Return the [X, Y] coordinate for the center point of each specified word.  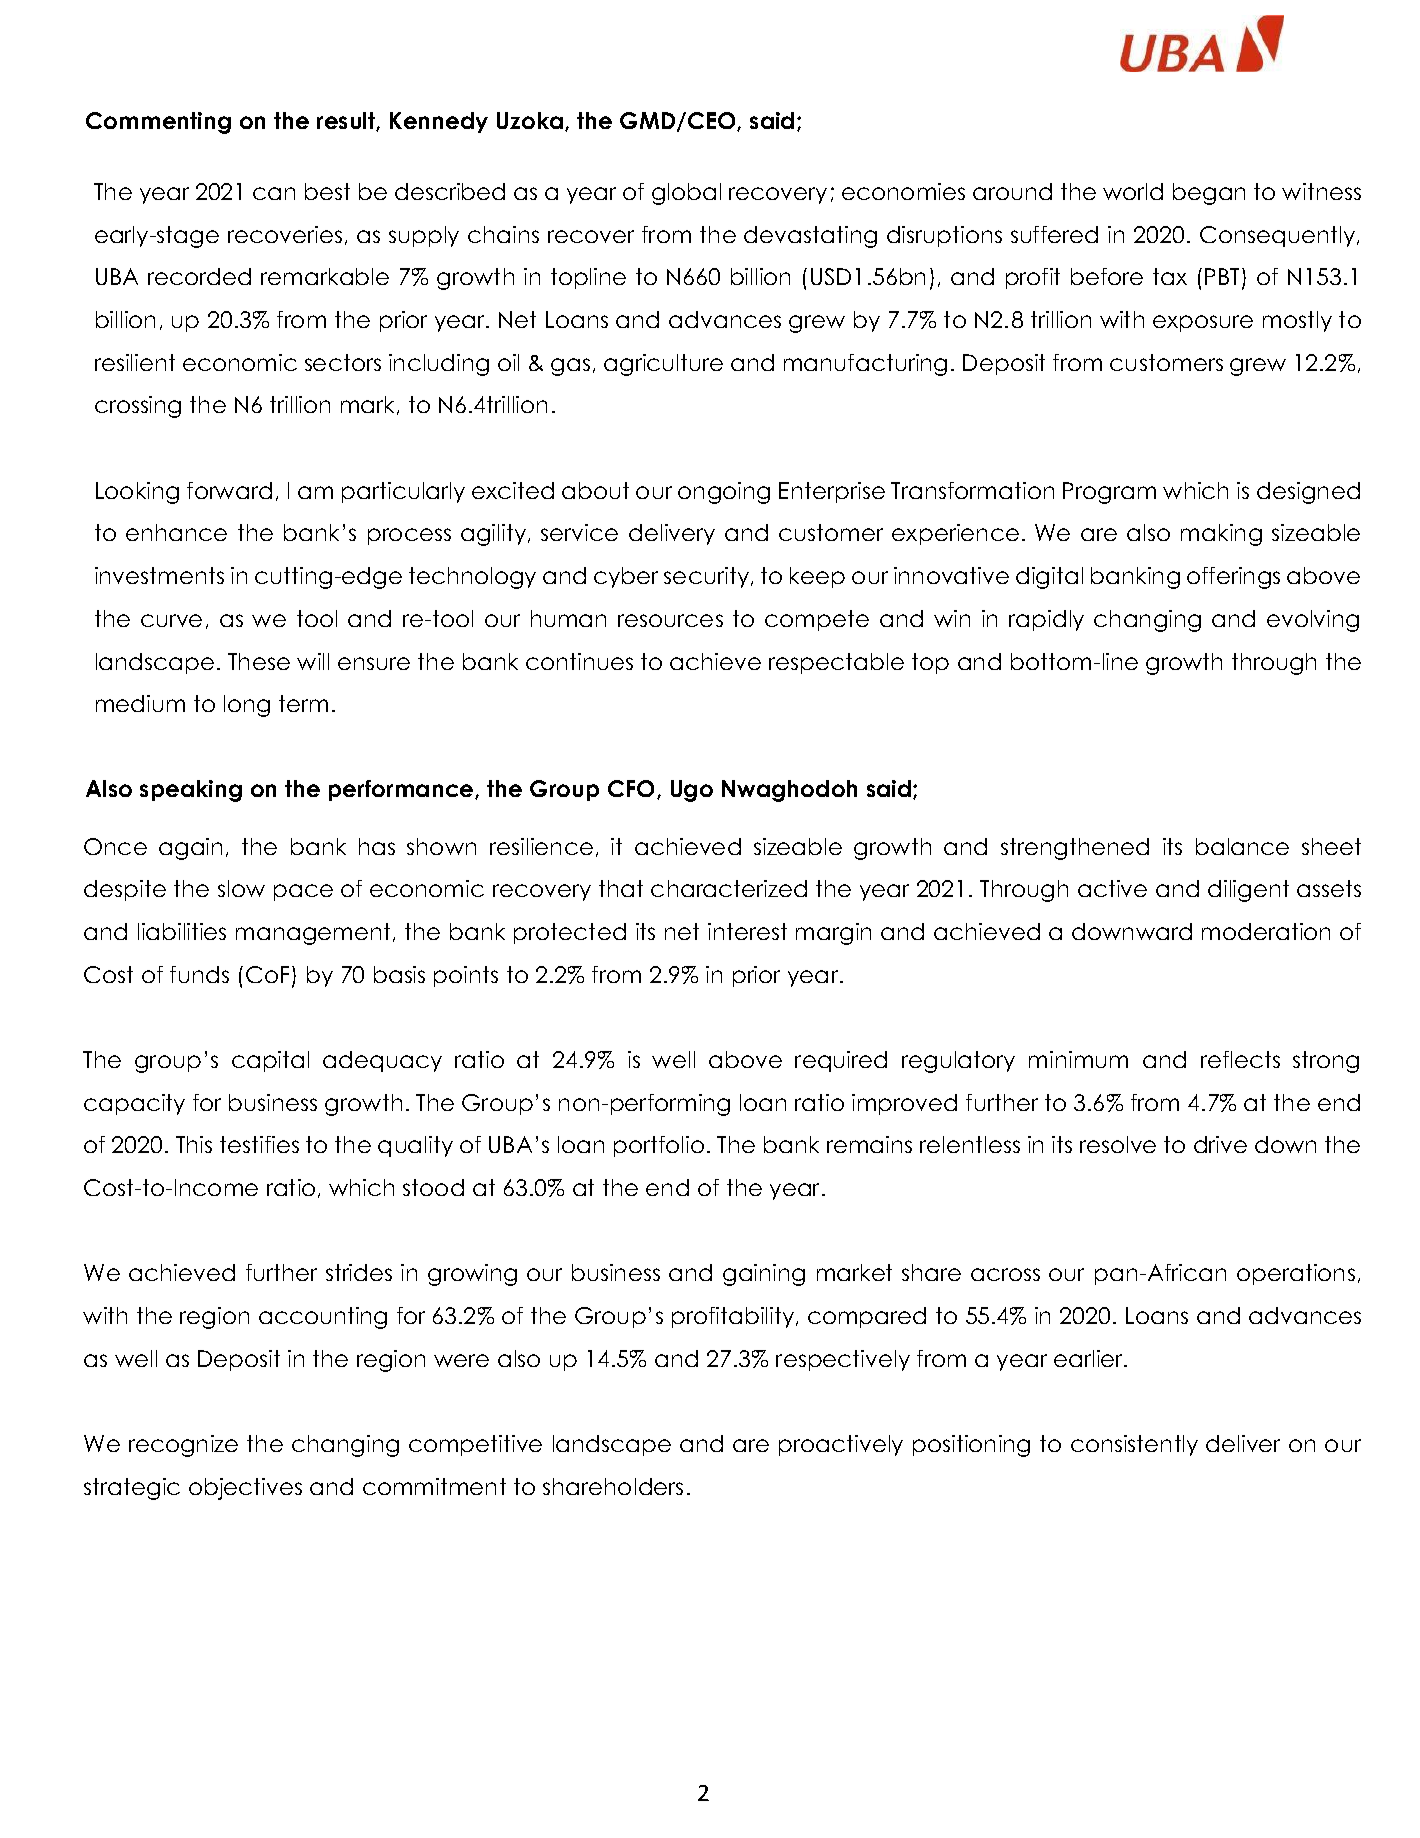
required [841, 1061]
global [686, 194]
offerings [1233, 578]
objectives [245, 1489]
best [327, 191]
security [708, 577]
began [1209, 194]
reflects [1240, 1059]
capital [270, 1061]
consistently [1134, 1445]
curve [171, 620]
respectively [843, 1360]
